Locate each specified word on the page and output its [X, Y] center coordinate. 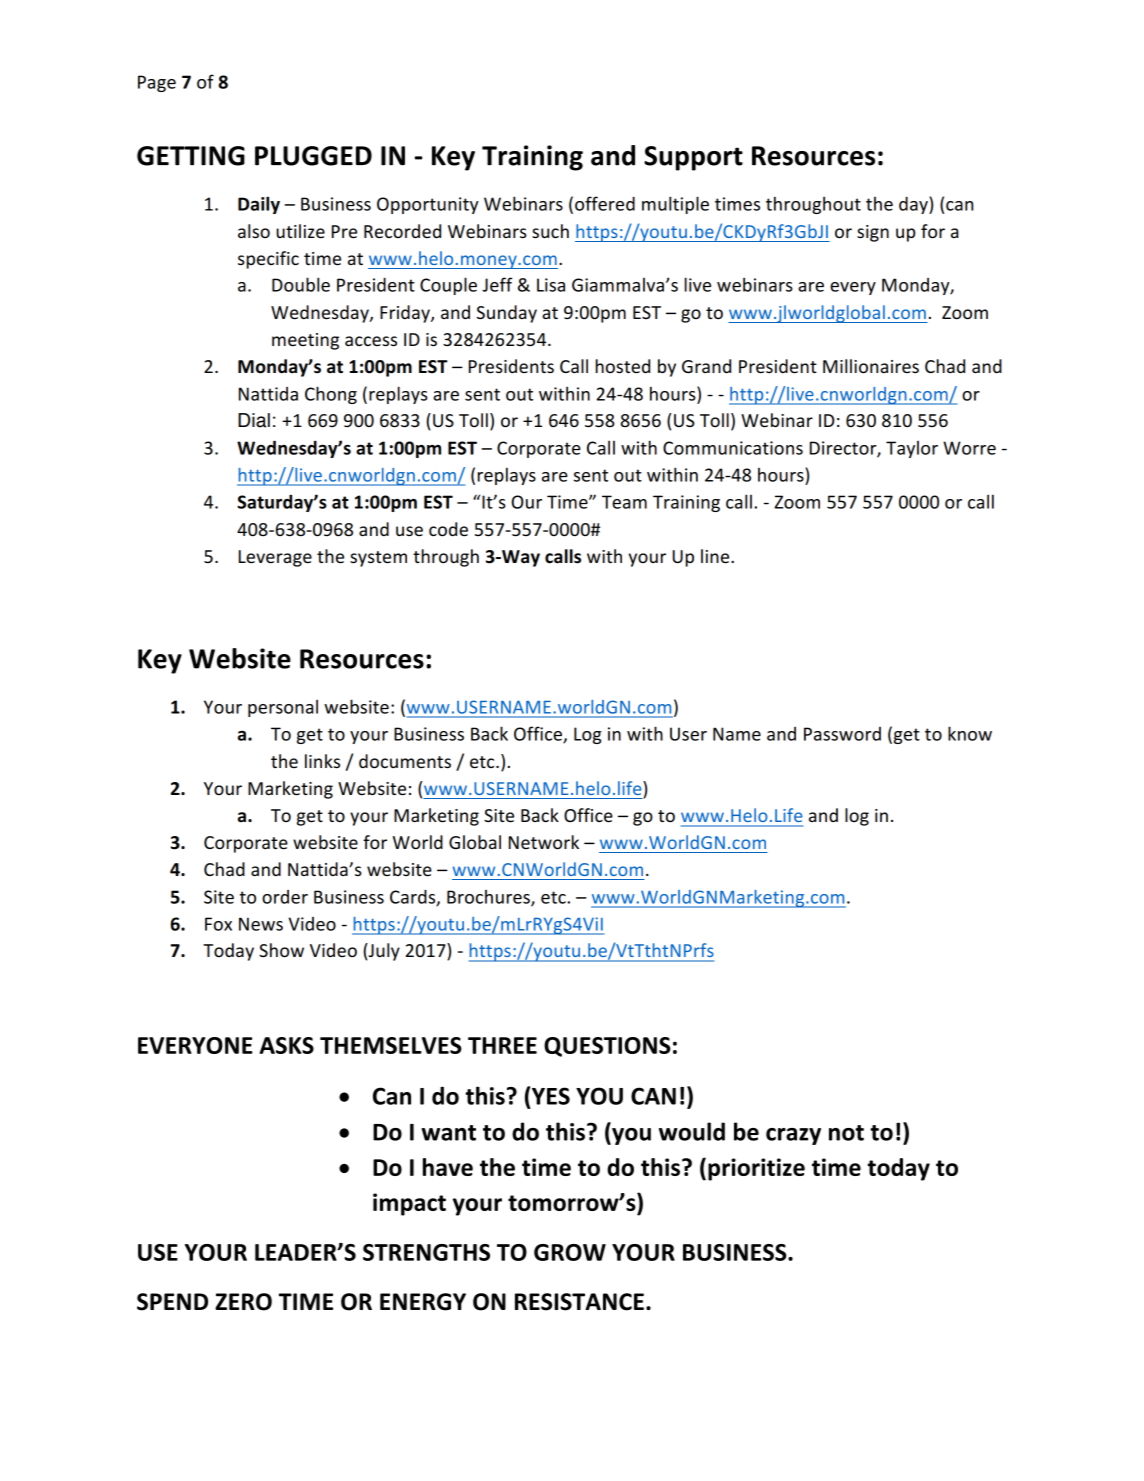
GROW [570, 1252]
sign [873, 233]
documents [405, 761]
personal [283, 708]
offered [605, 203]
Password [842, 734]
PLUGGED [313, 156]
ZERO [243, 1302]
